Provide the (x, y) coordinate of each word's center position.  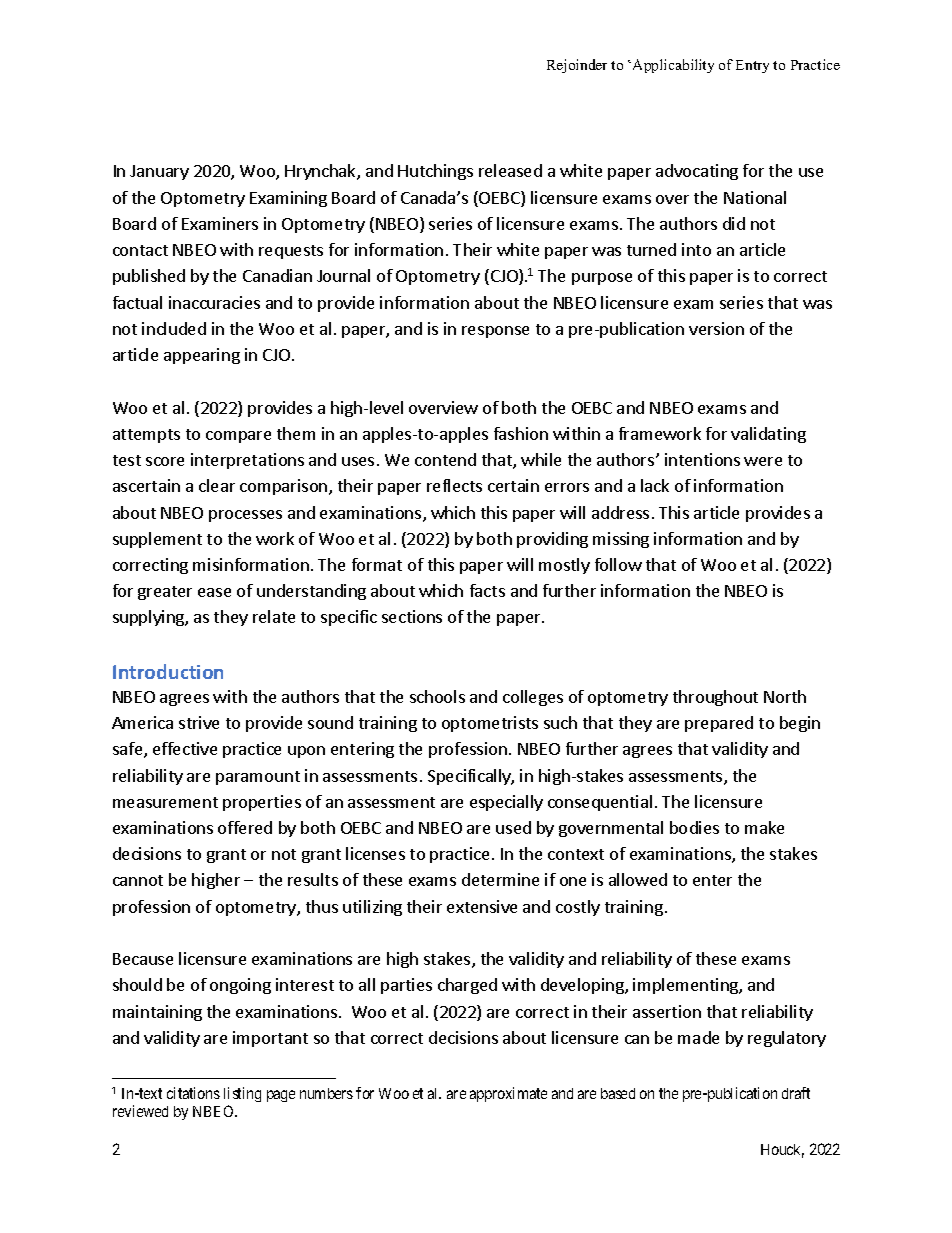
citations (193, 1093)
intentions (702, 459)
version (716, 328)
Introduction (168, 671)
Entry (752, 66)
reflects (454, 485)
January (159, 172)
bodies (694, 827)
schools (437, 696)
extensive (482, 906)
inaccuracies (214, 302)
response (495, 332)
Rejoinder (577, 66)
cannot (138, 880)
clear (217, 485)
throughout (715, 698)
